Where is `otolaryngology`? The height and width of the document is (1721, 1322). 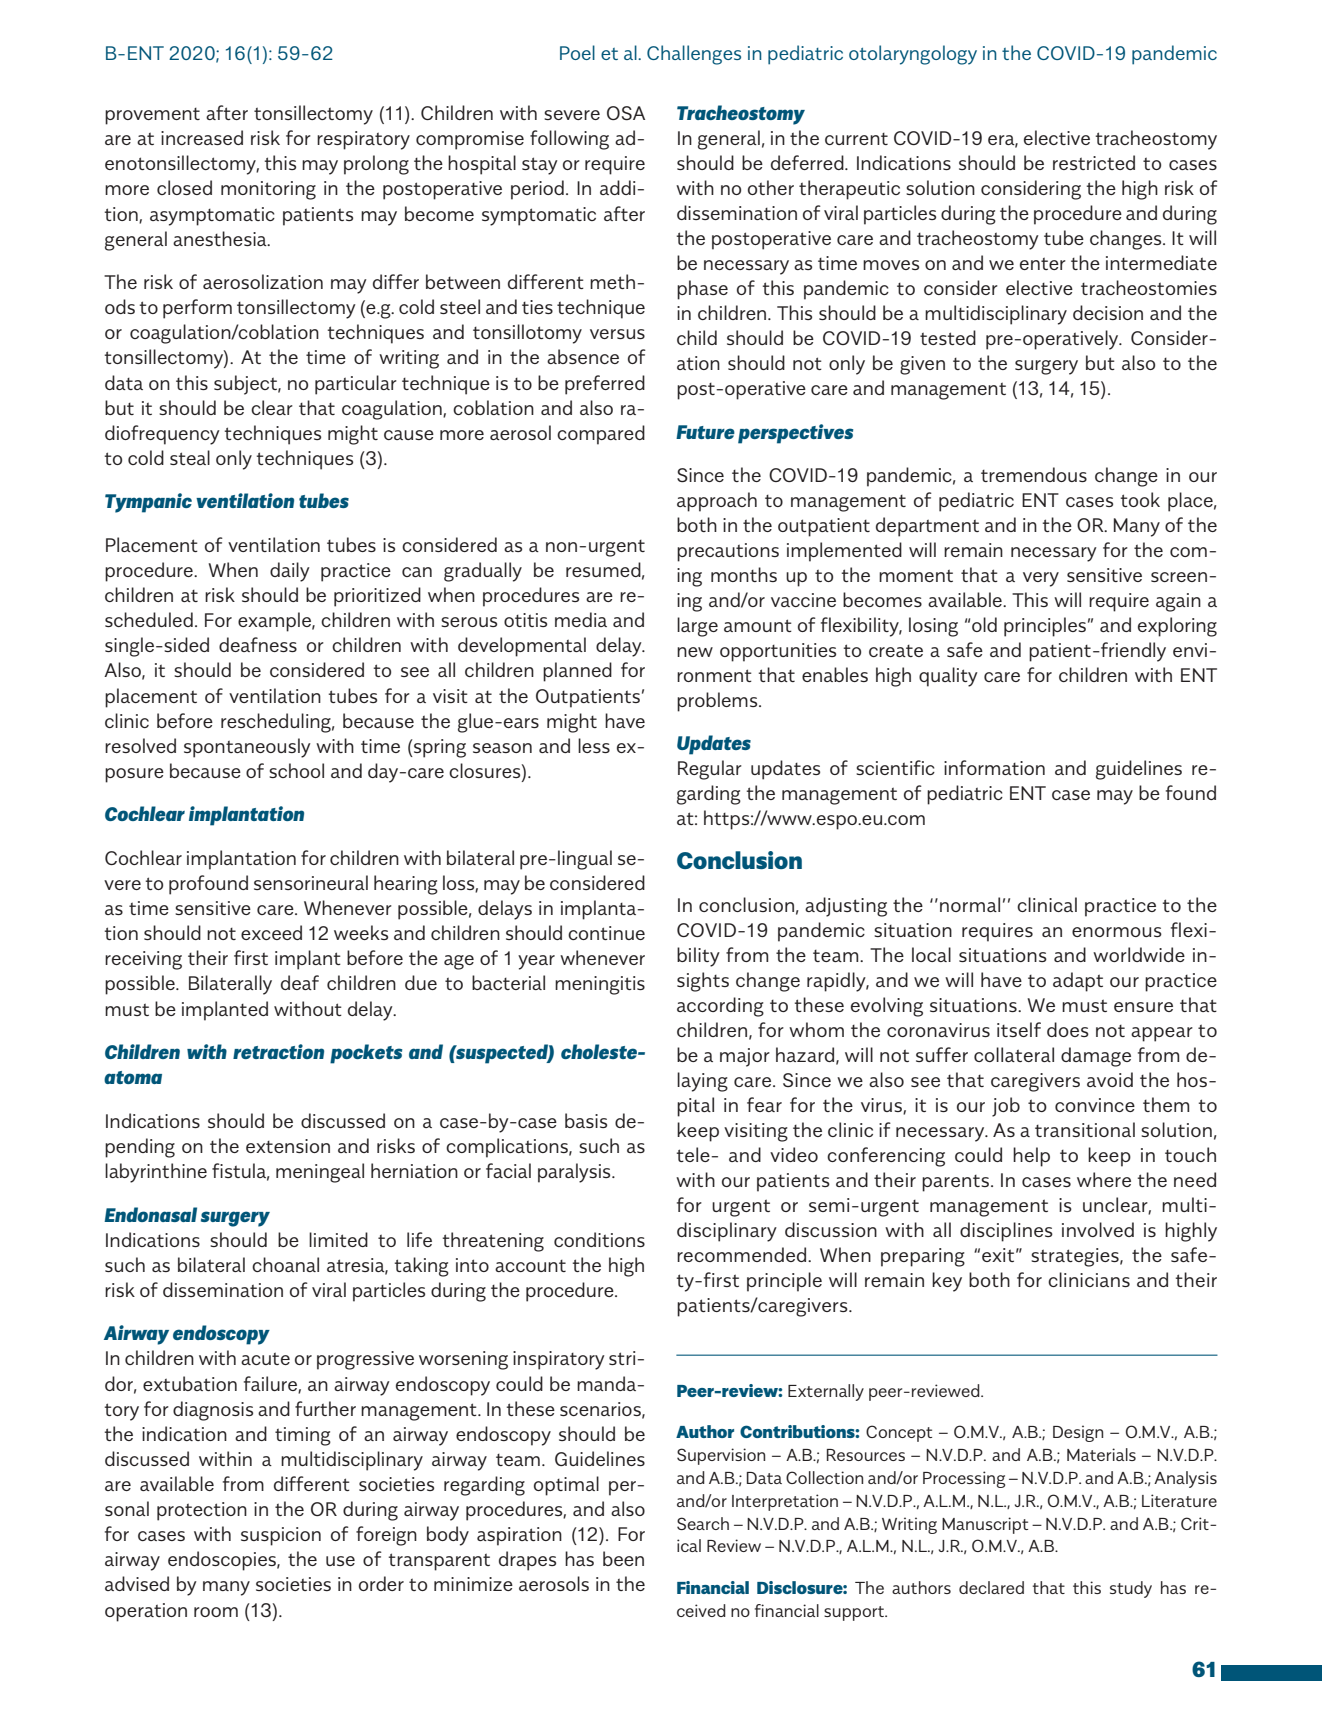
otolaryngology is located at coordinates (913, 55).
